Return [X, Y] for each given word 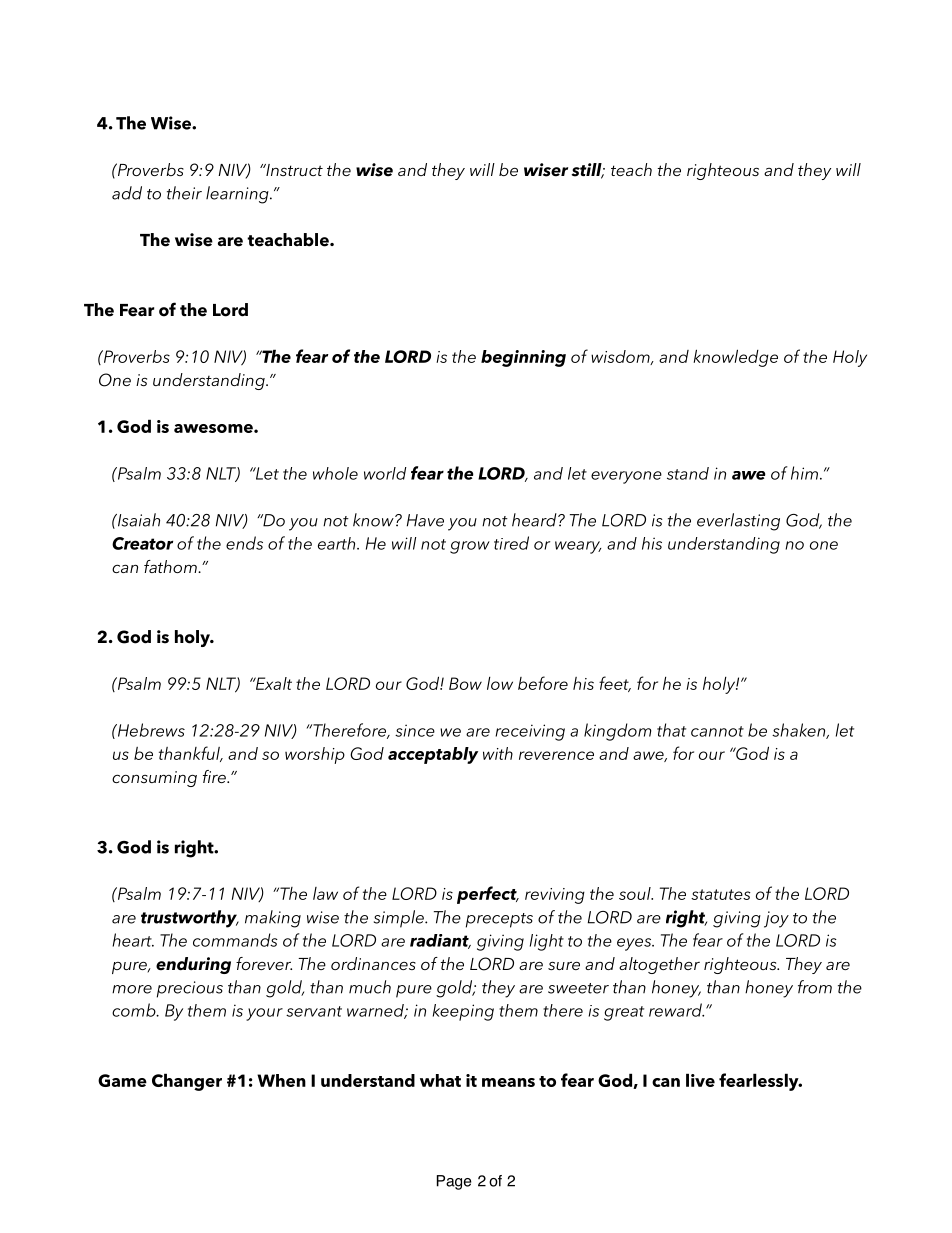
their [184, 193]
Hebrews [150, 730]
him [804, 473]
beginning [523, 358]
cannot [717, 731]
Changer [187, 1082]
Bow [465, 683]
